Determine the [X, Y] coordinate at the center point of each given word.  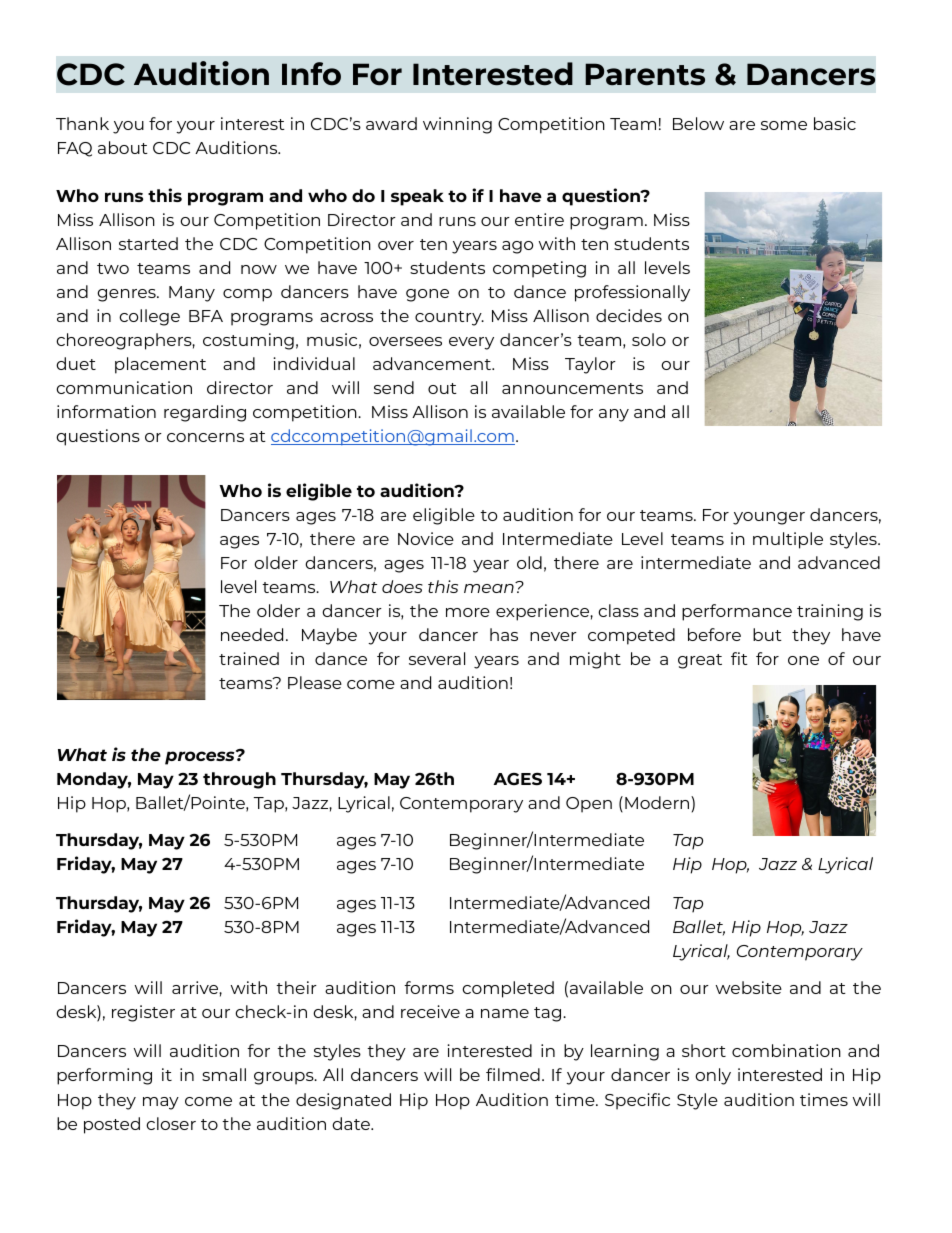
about [123, 147]
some [784, 125]
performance [737, 612]
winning [457, 125]
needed [252, 634]
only [713, 1076]
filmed [513, 1074]
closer [171, 1123]
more [468, 612]
